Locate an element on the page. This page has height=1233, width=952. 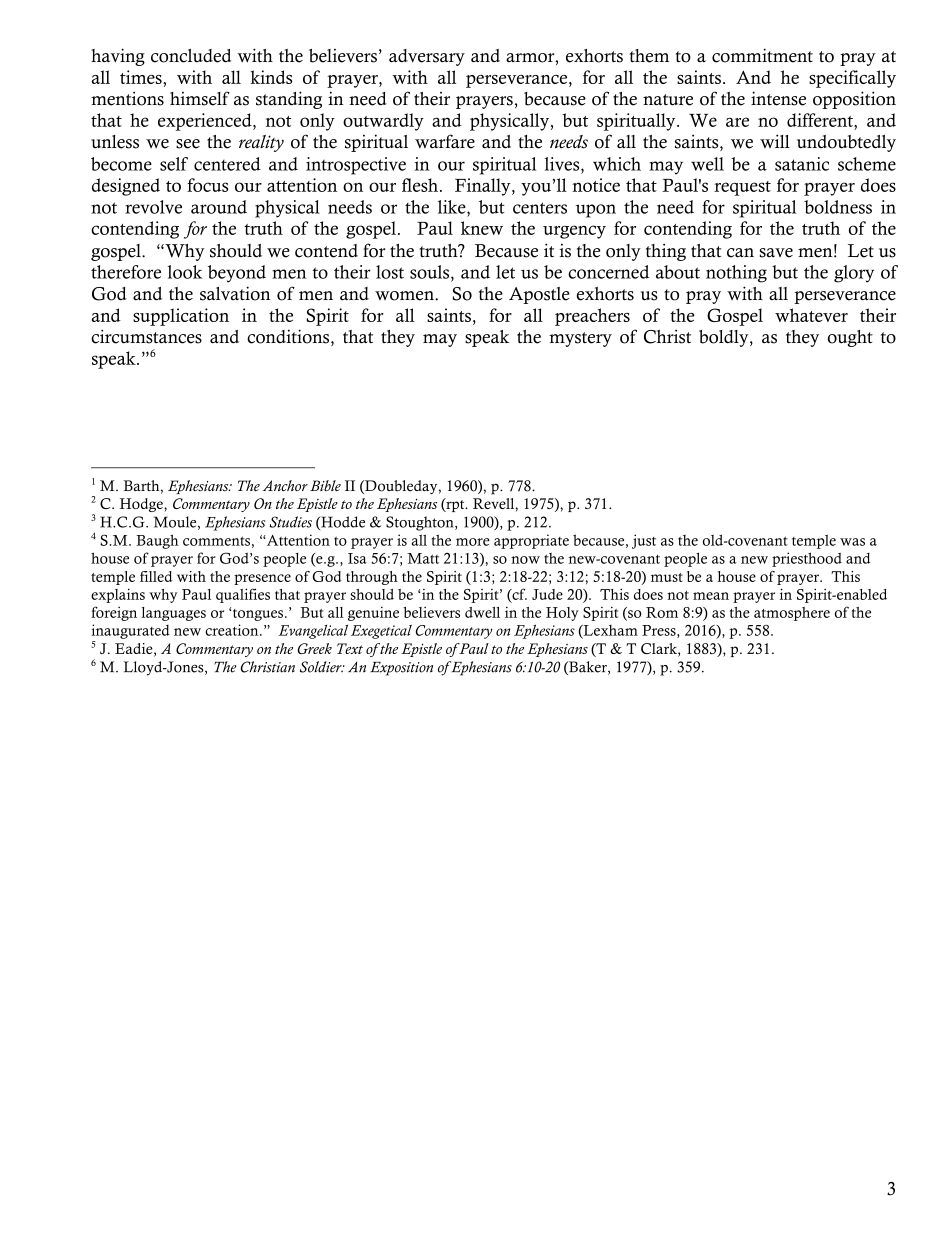
whatever is located at coordinates (811, 315).
